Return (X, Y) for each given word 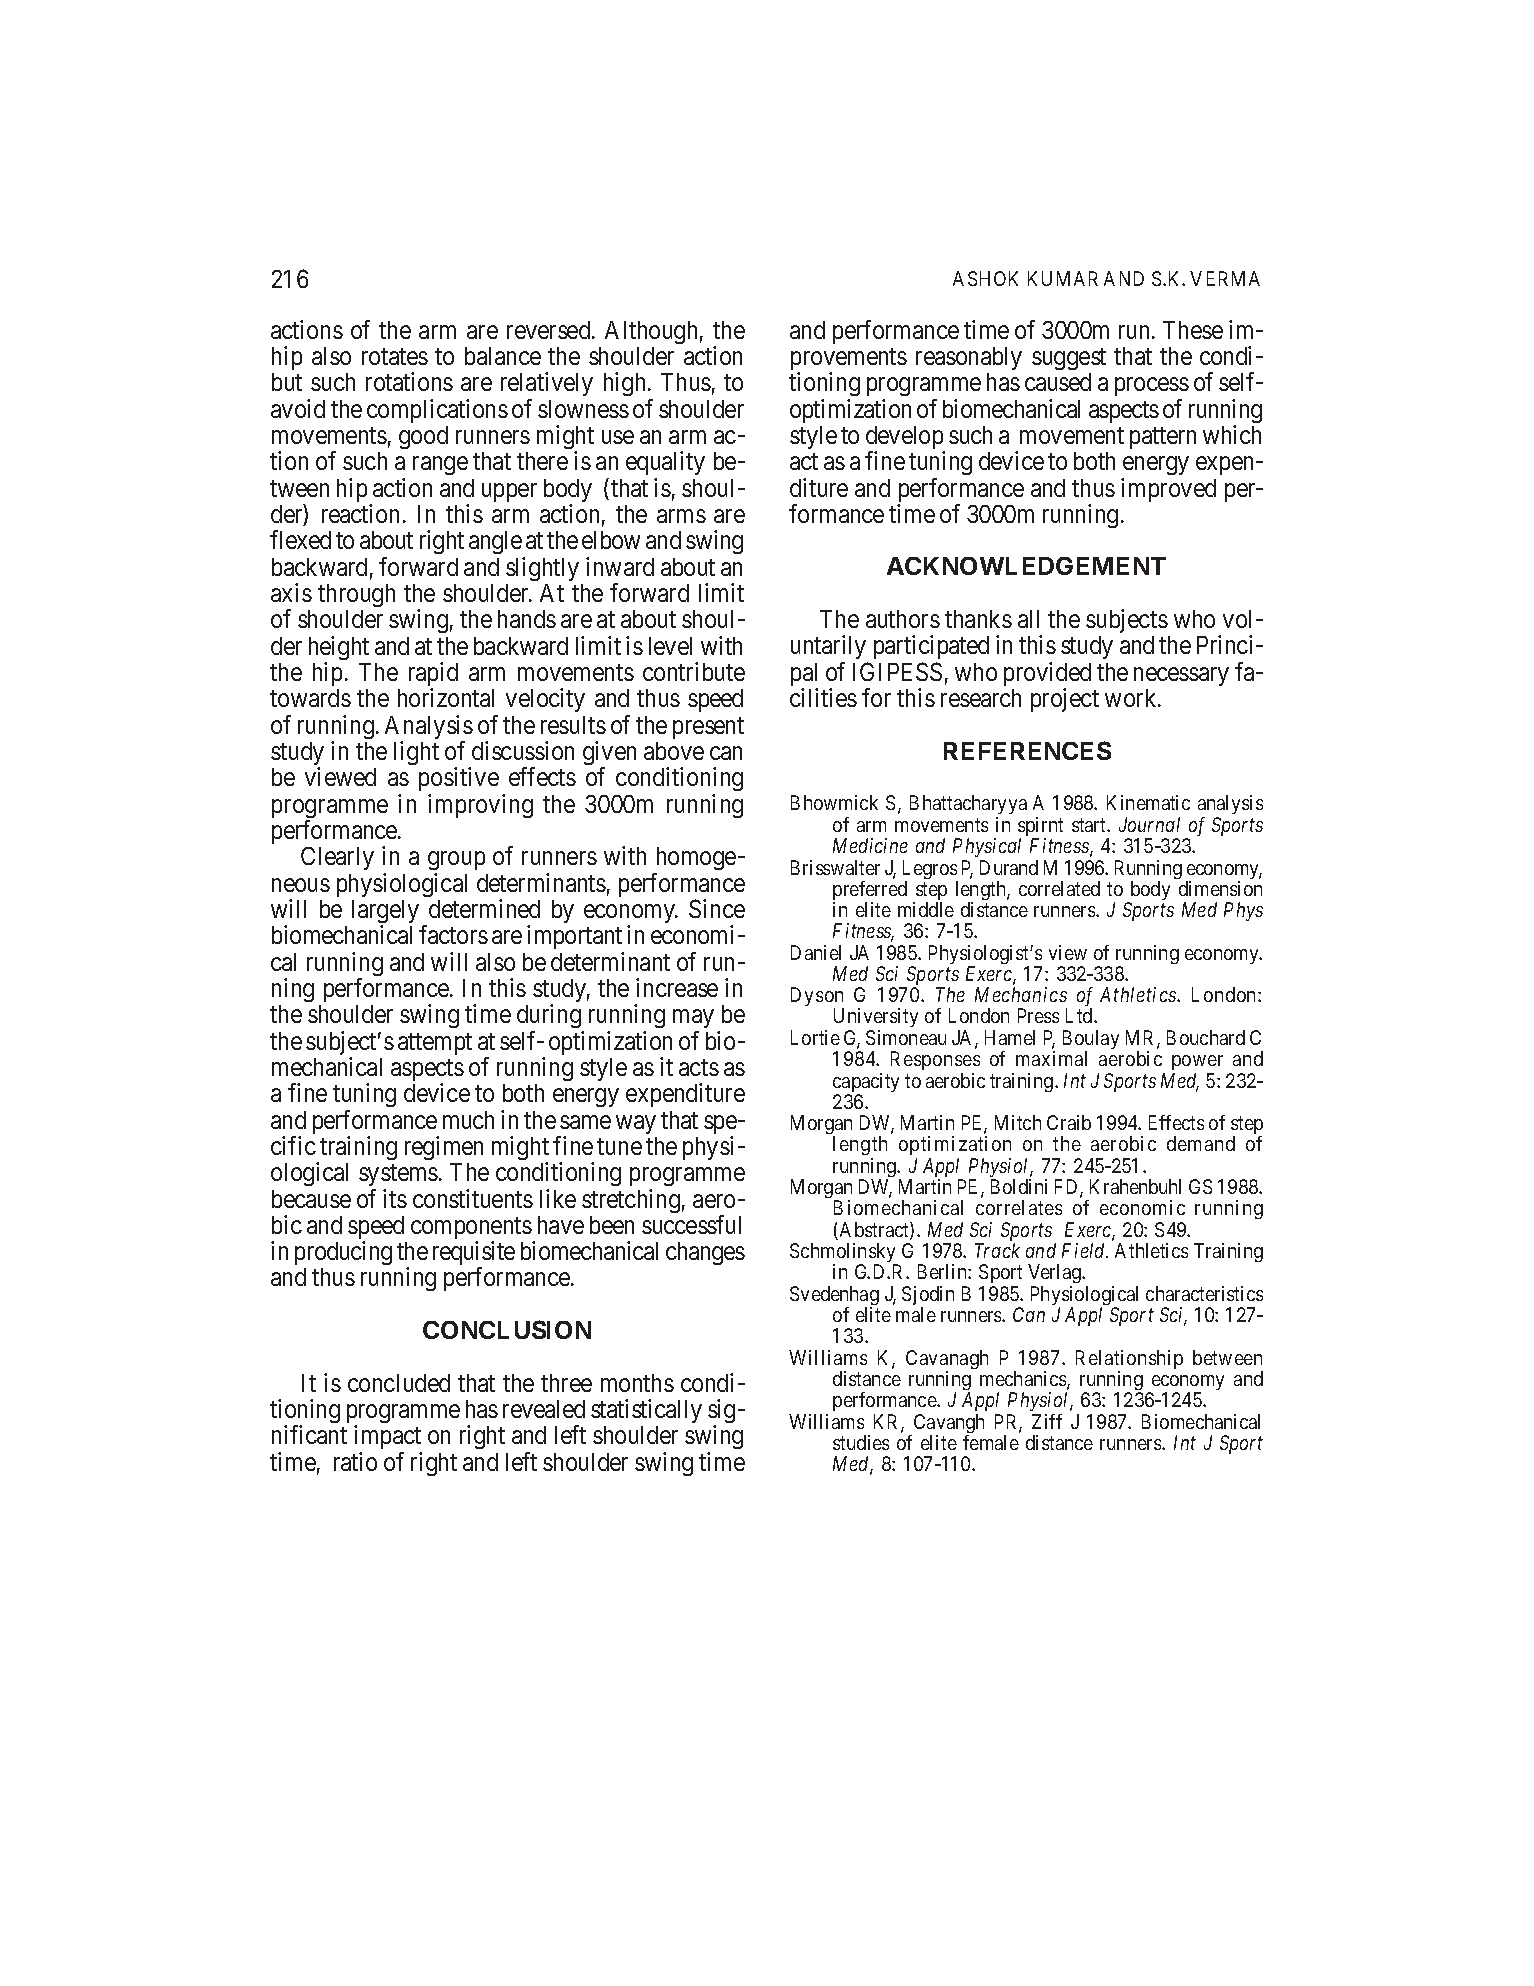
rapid (433, 675)
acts (699, 1067)
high (626, 384)
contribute (694, 671)
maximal (1051, 1058)
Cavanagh (947, 1361)
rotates (395, 357)
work (1132, 698)
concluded (399, 1383)
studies (861, 1442)
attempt (435, 1044)
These (1193, 330)
